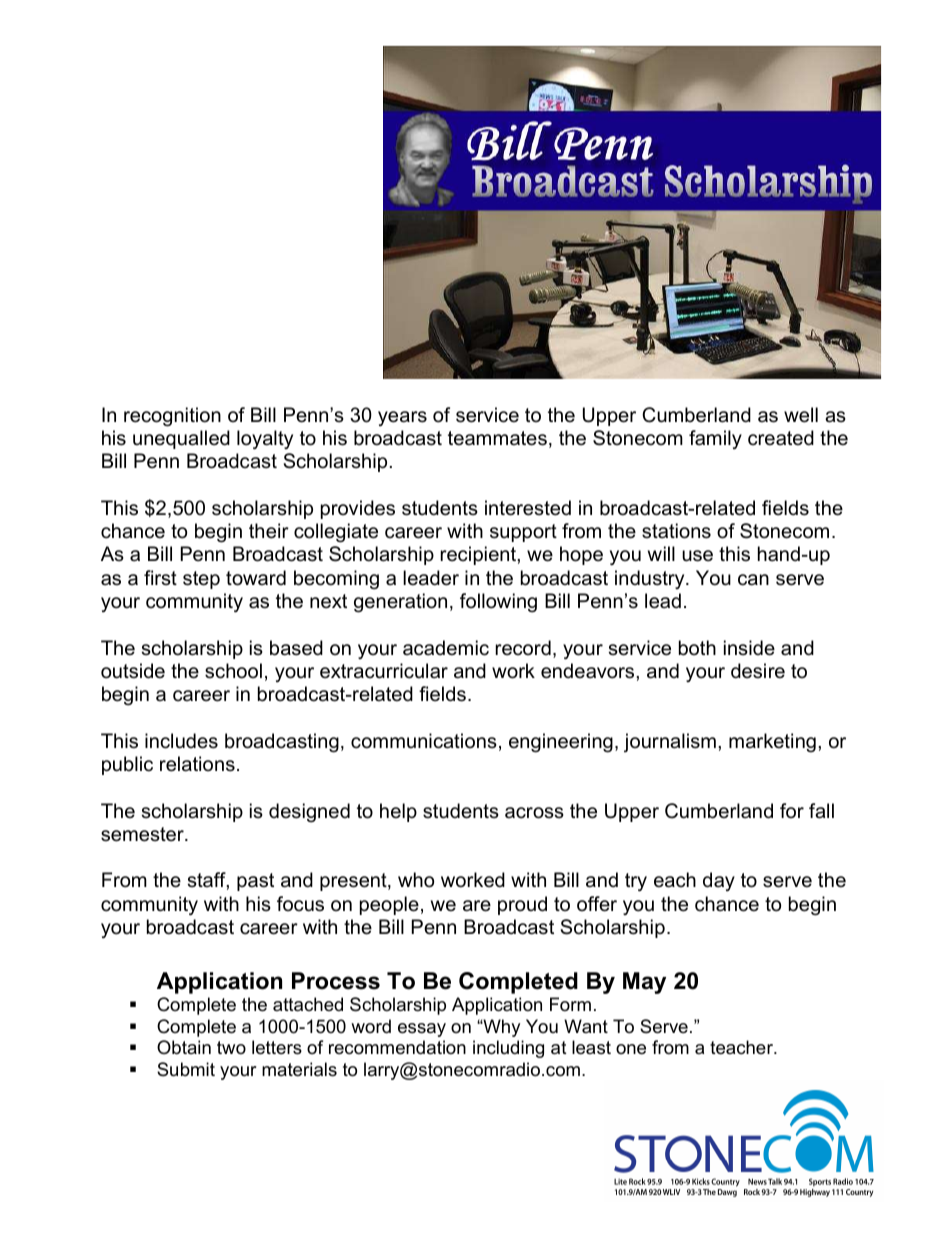  I want to click on teammates, so click(497, 438).
